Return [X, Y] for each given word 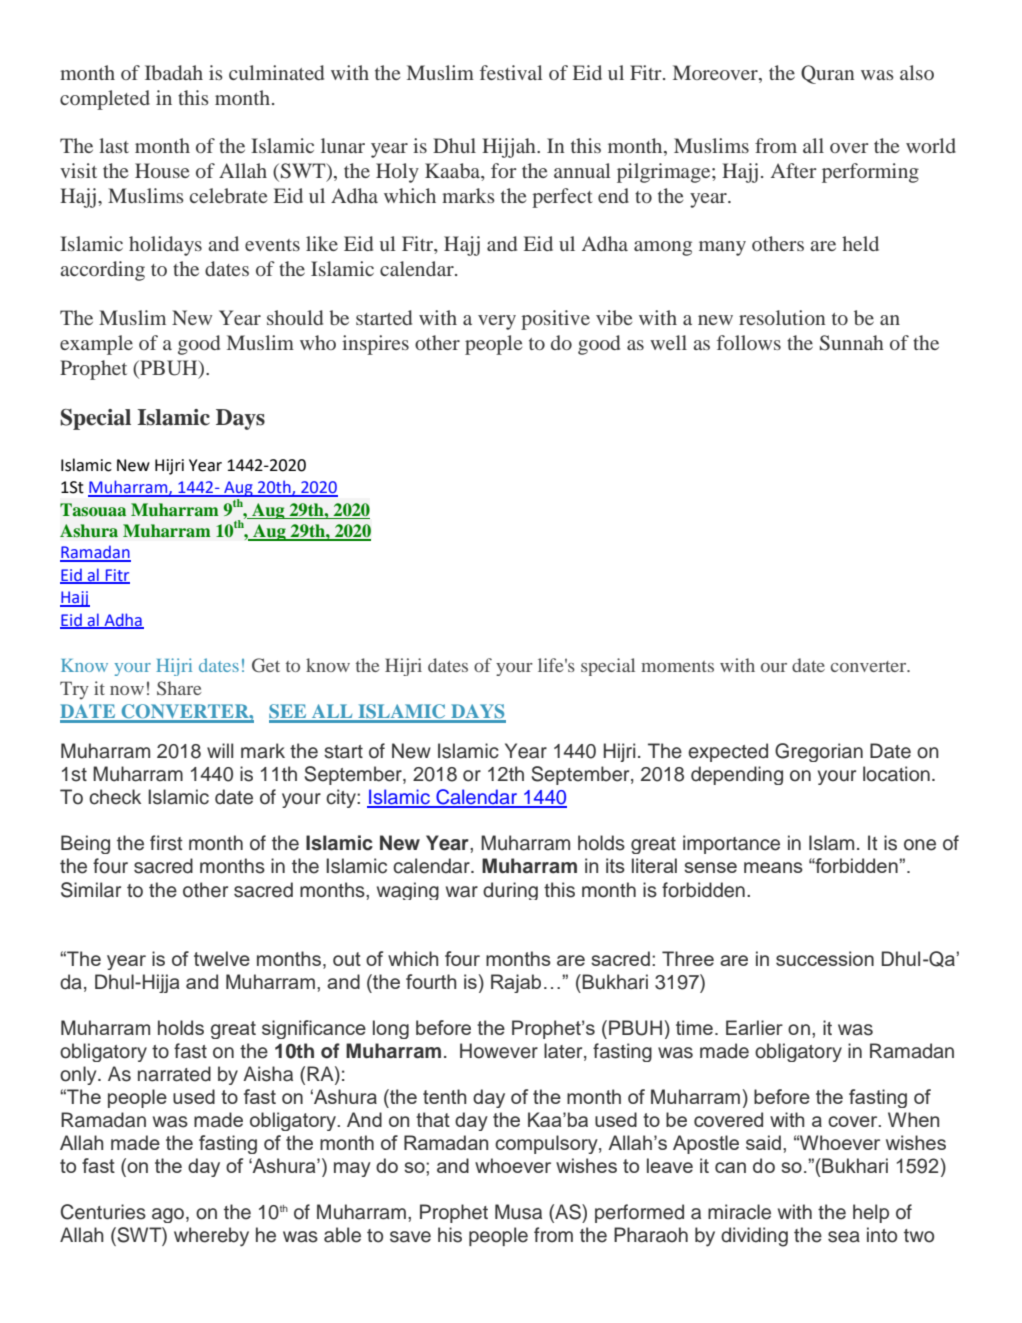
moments [677, 666]
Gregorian [819, 752]
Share [179, 688]
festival [511, 72]
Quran [827, 74]
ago [169, 1215]
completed [105, 100]
